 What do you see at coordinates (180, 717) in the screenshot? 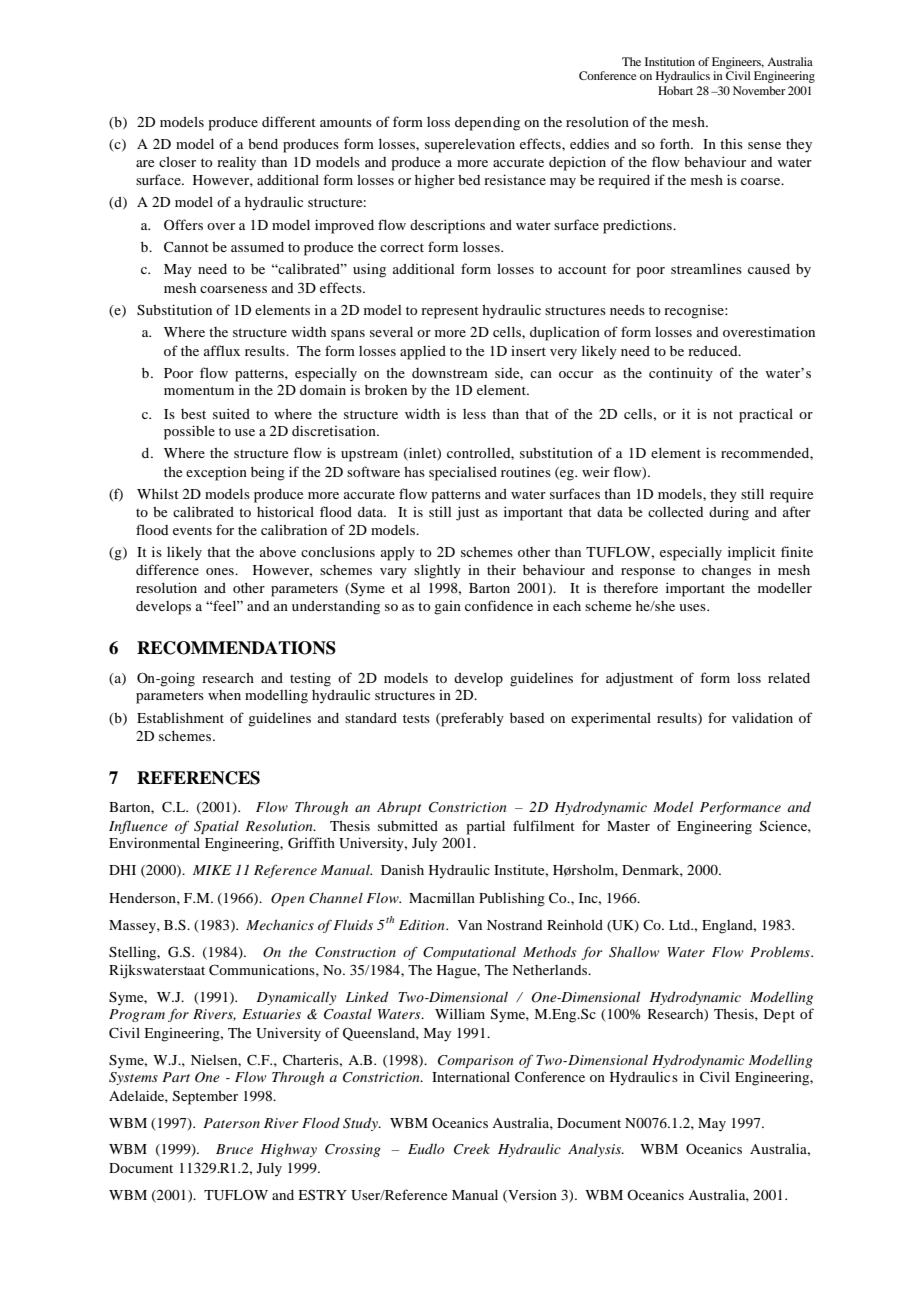
I see `Establishment` at bounding box center [180, 717].
